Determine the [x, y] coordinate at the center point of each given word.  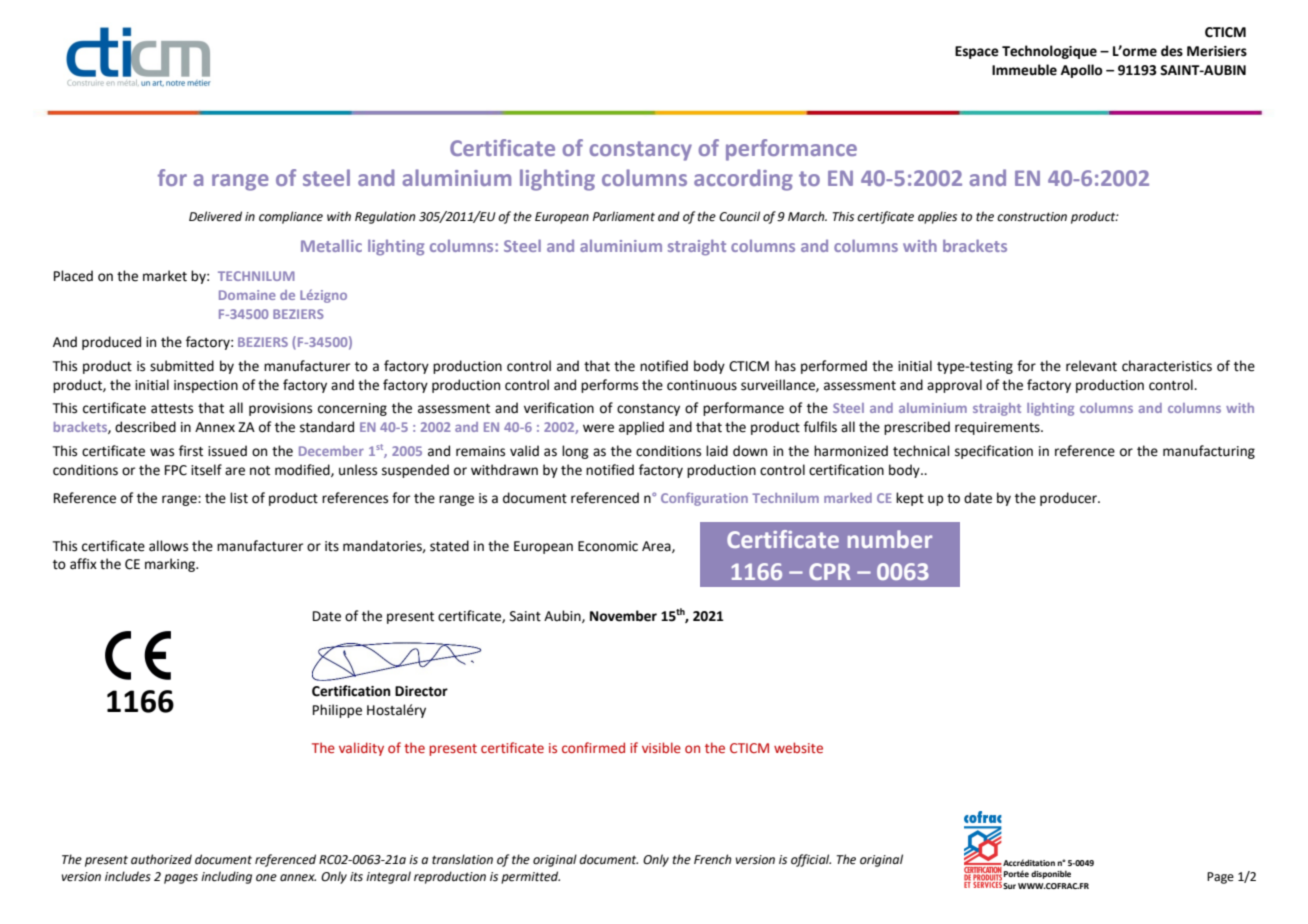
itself [206, 470]
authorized [161, 859]
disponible [1051, 875]
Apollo [1082, 71]
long [575, 452]
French [712, 859]
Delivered [215, 216]
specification [994, 452]
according [743, 180]
